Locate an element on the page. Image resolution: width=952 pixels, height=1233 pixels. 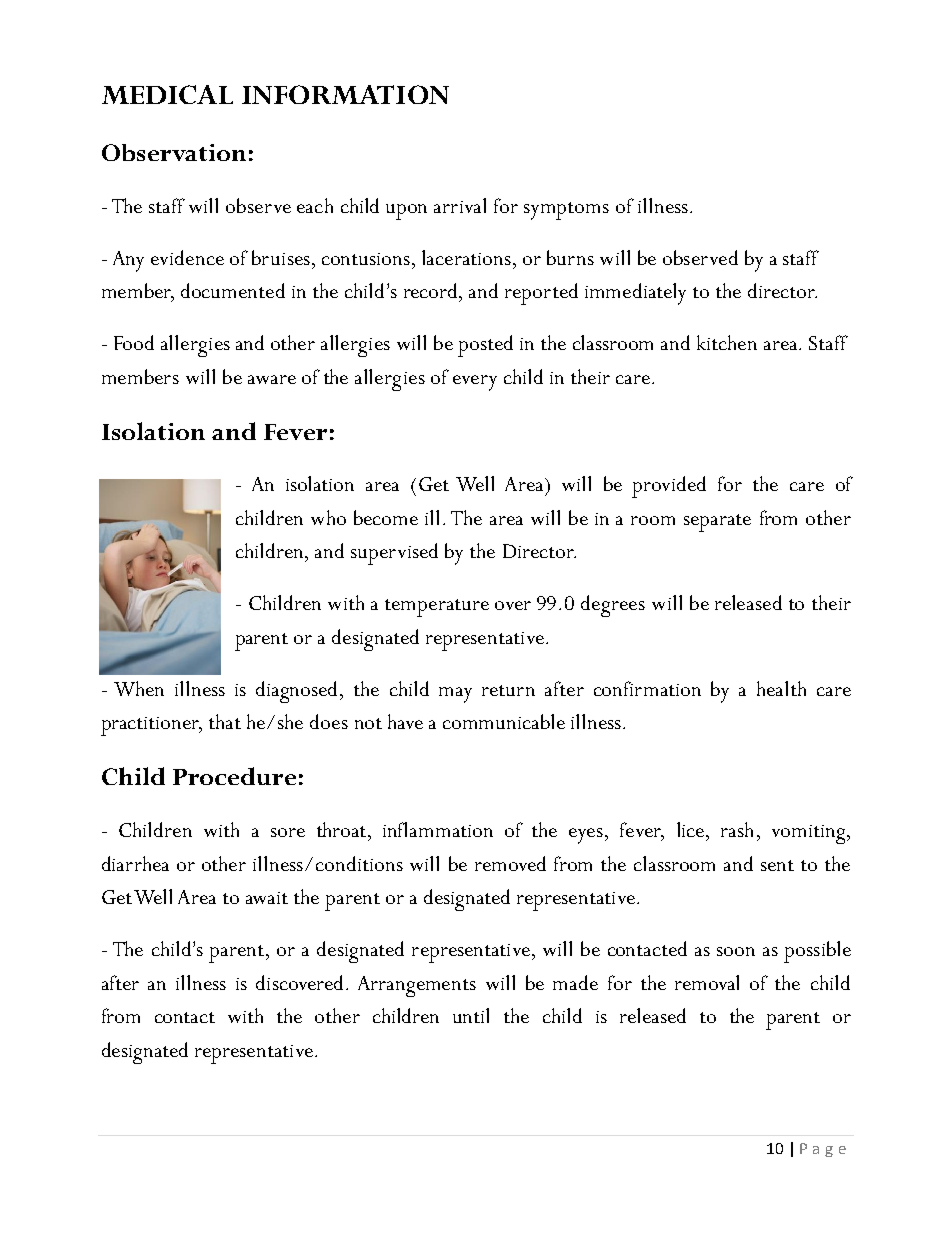
every is located at coordinates (475, 383).
